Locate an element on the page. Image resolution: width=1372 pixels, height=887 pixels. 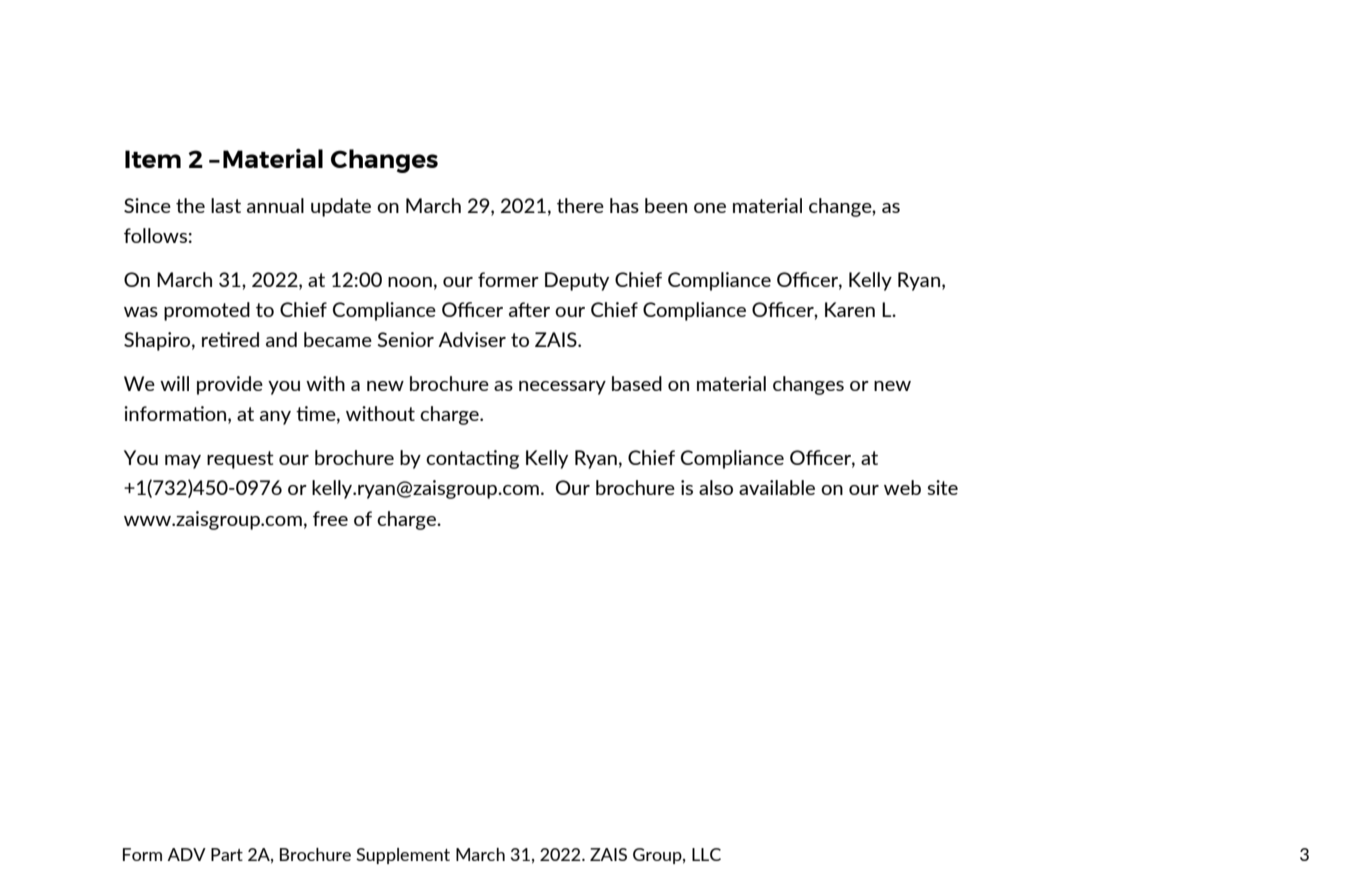
also is located at coordinates (716, 487).
